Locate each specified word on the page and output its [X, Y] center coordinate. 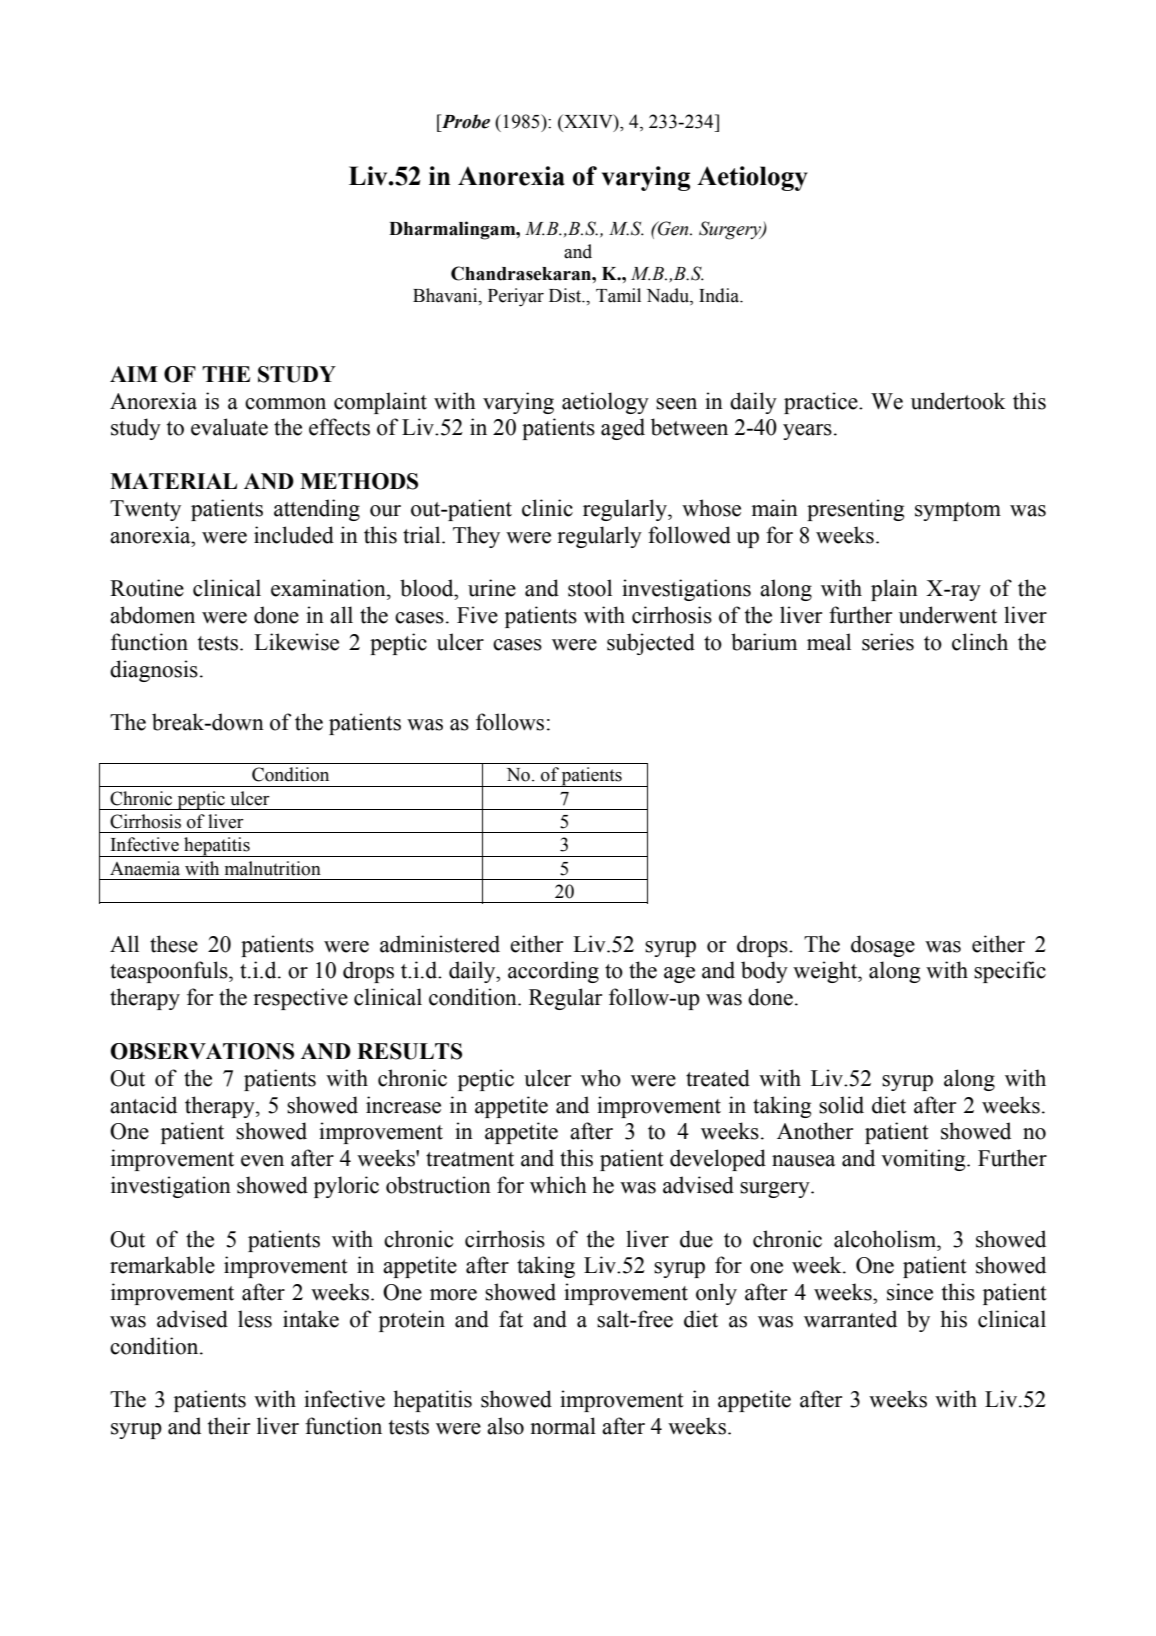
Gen [673, 228]
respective [300, 999]
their [229, 1426]
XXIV [588, 122]
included [294, 535]
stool [590, 588]
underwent [948, 615]
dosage [883, 946]
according [553, 972]
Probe [464, 121]
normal [563, 1426]
